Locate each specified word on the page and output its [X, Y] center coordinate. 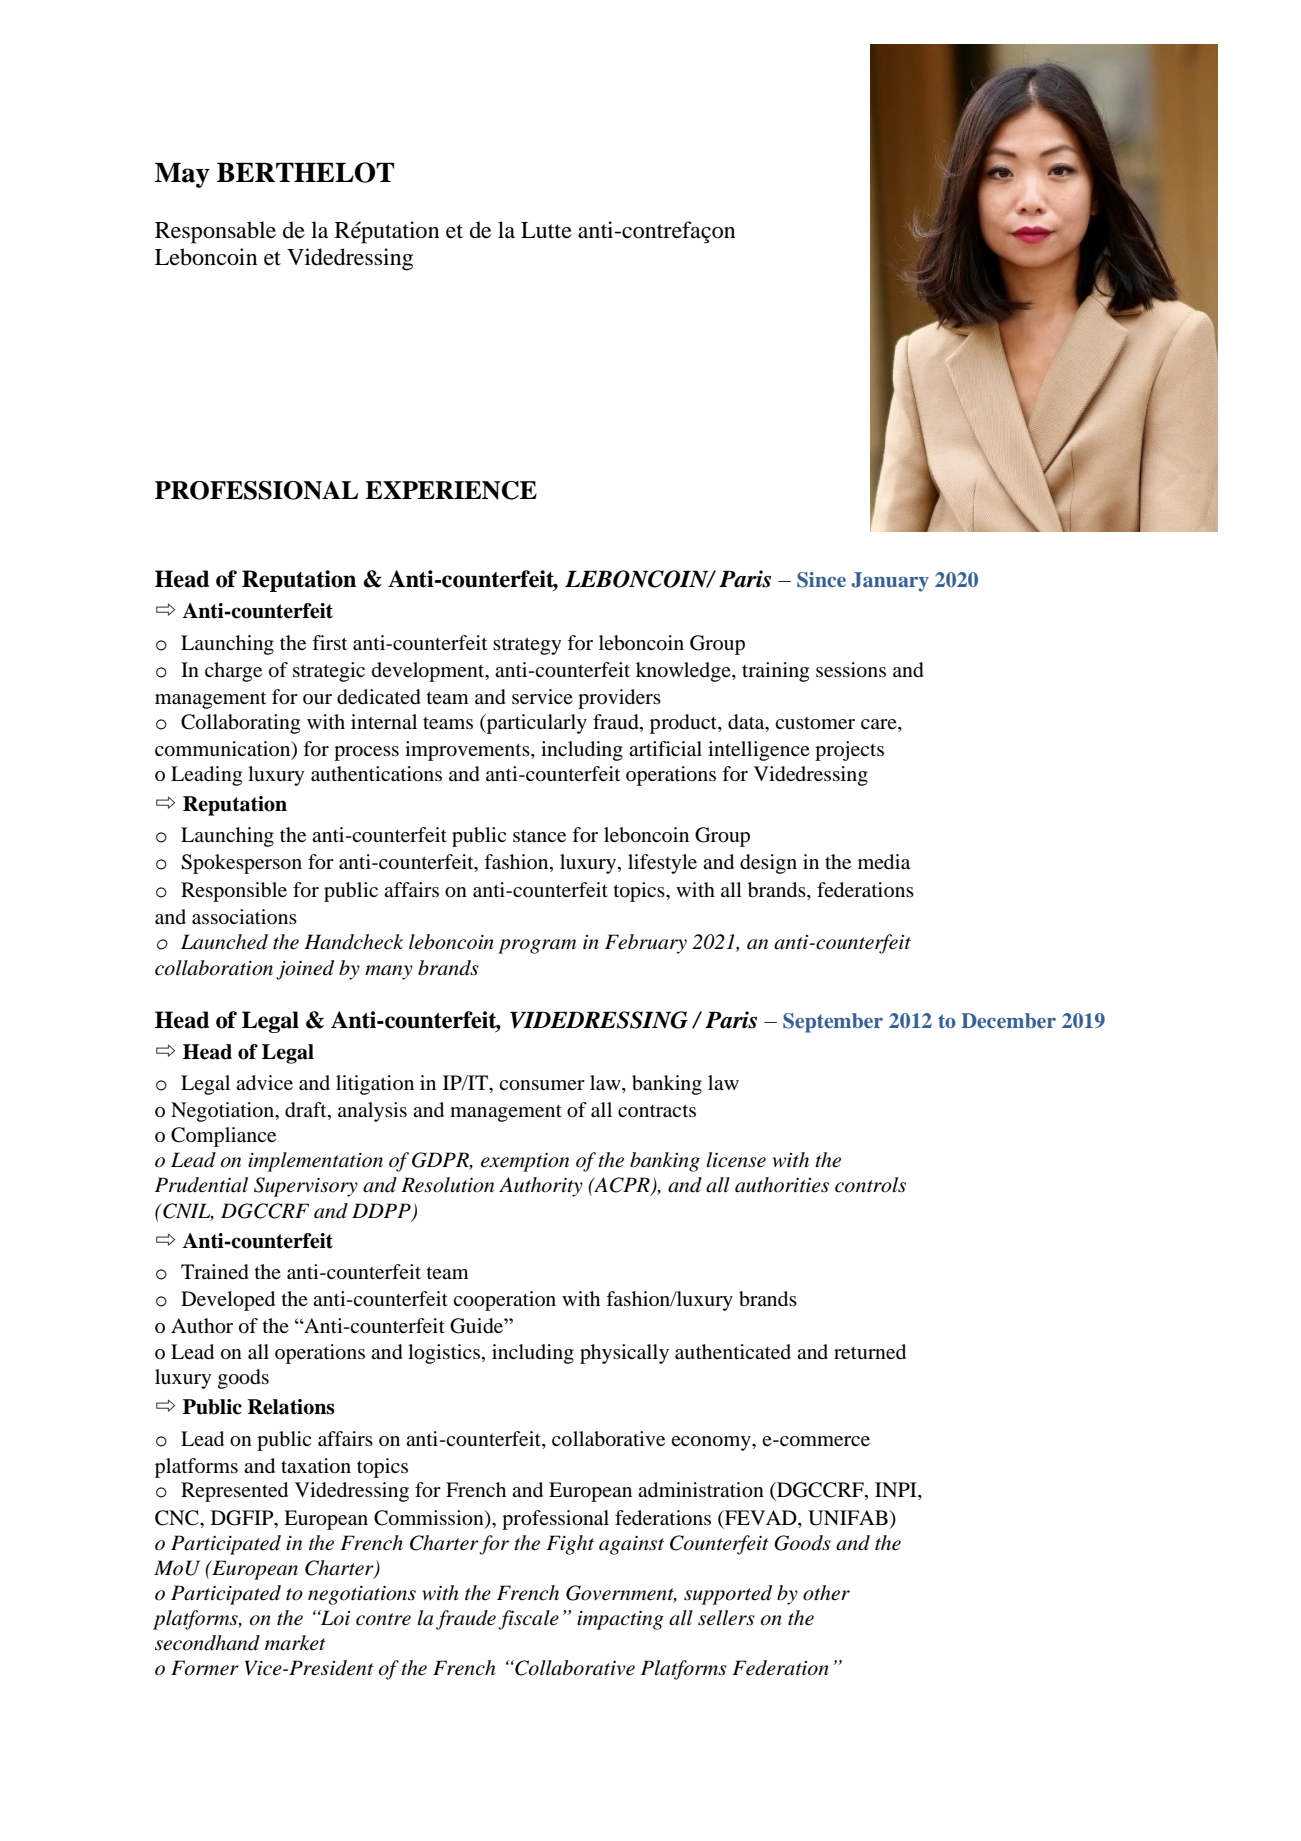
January [890, 582]
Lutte [546, 230]
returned [870, 1352]
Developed [228, 1301]
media [884, 862]
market [295, 1643]
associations [244, 917]
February [646, 944]
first [329, 642]
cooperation [504, 1301]
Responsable [215, 232]
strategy [527, 646]
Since [821, 580]
